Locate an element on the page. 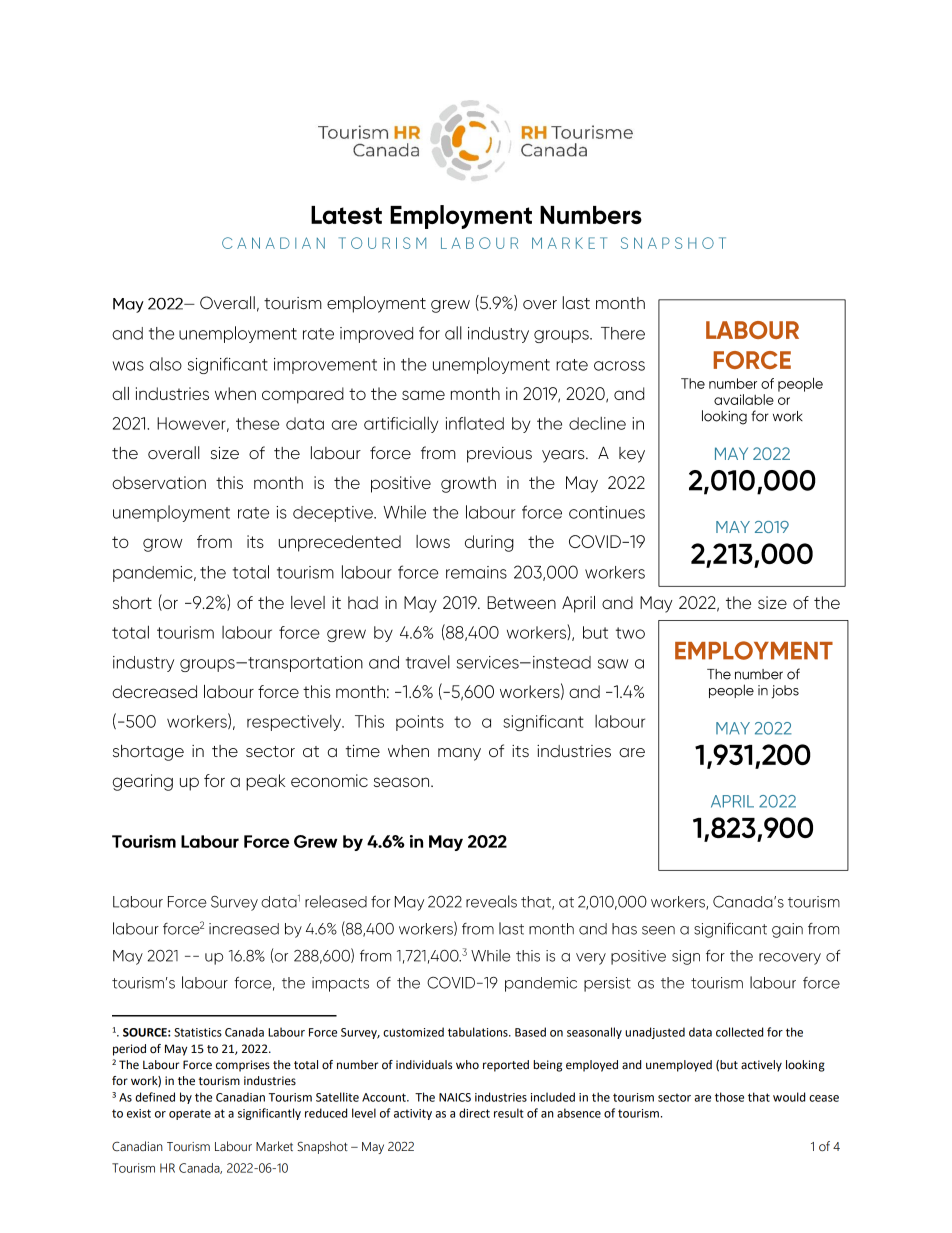 This image has height=1233, width=952. operate is located at coordinates (190, 1114).
